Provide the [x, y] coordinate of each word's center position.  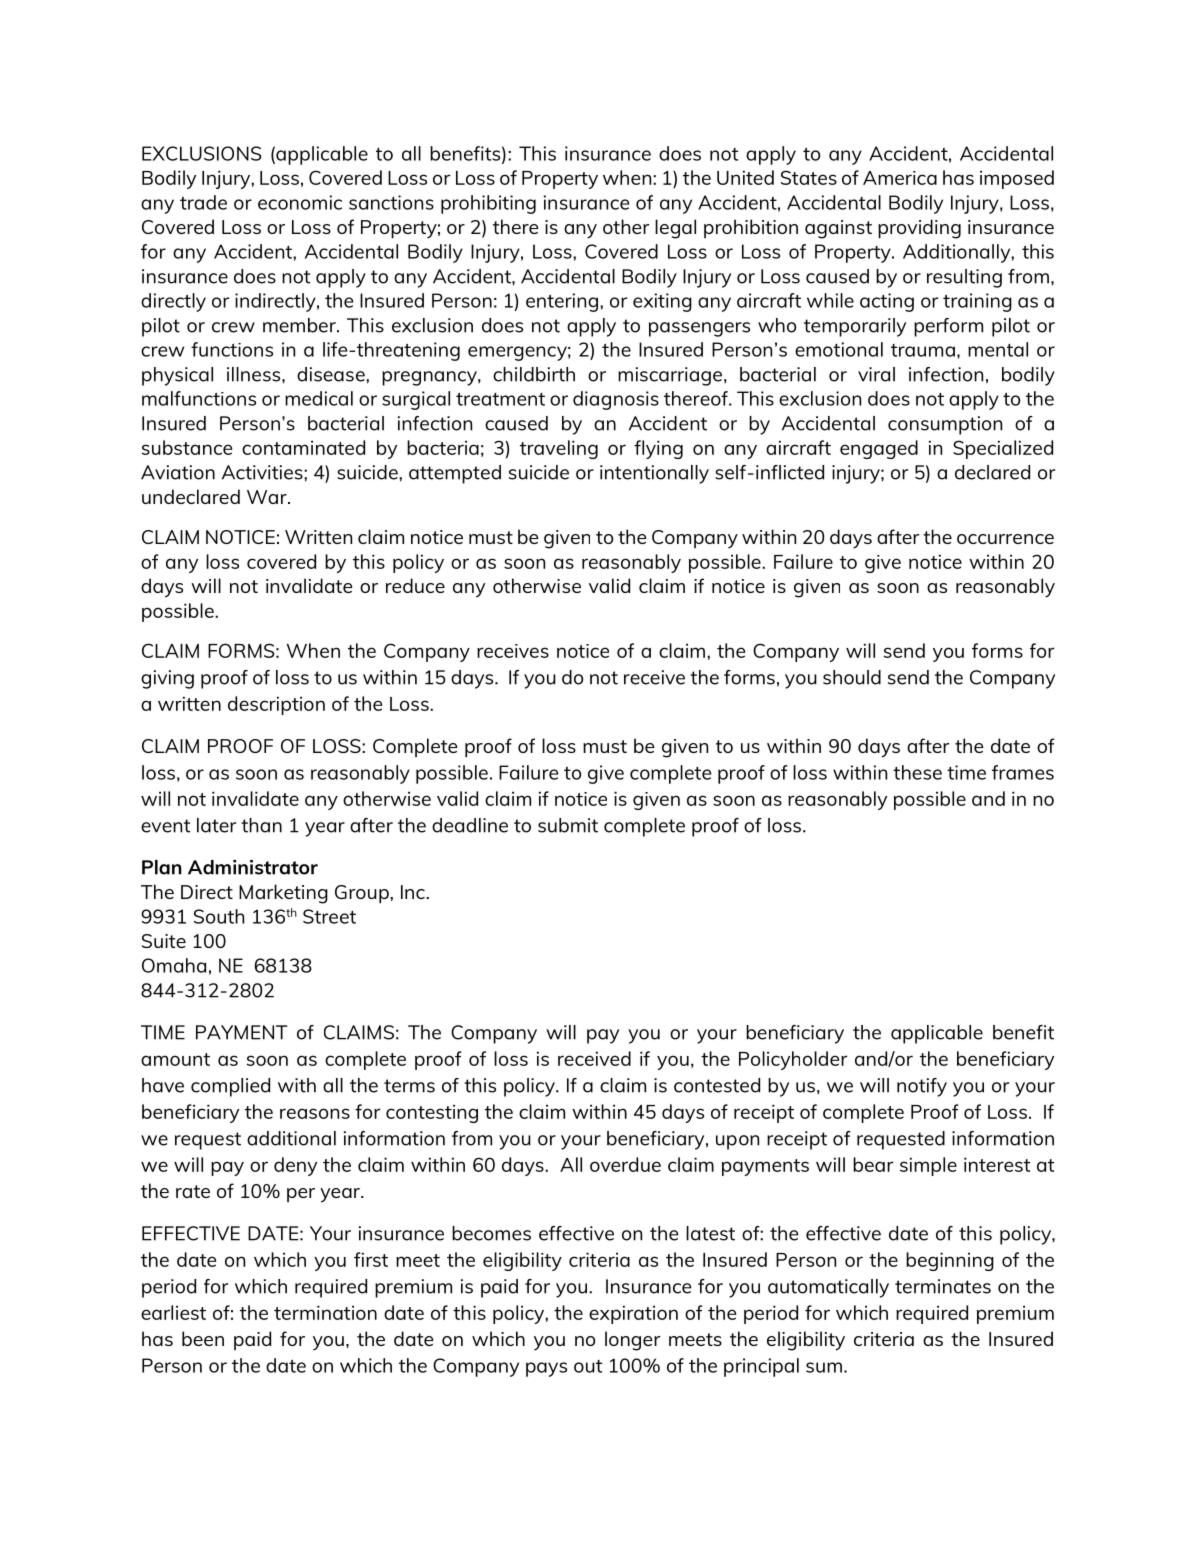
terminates [943, 1286]
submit [568, 825]
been [203, 1338]
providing [919, 229]
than [261, 825]
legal [675, 229]
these [917, 772]
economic [300, 202]
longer [632, 1341]
